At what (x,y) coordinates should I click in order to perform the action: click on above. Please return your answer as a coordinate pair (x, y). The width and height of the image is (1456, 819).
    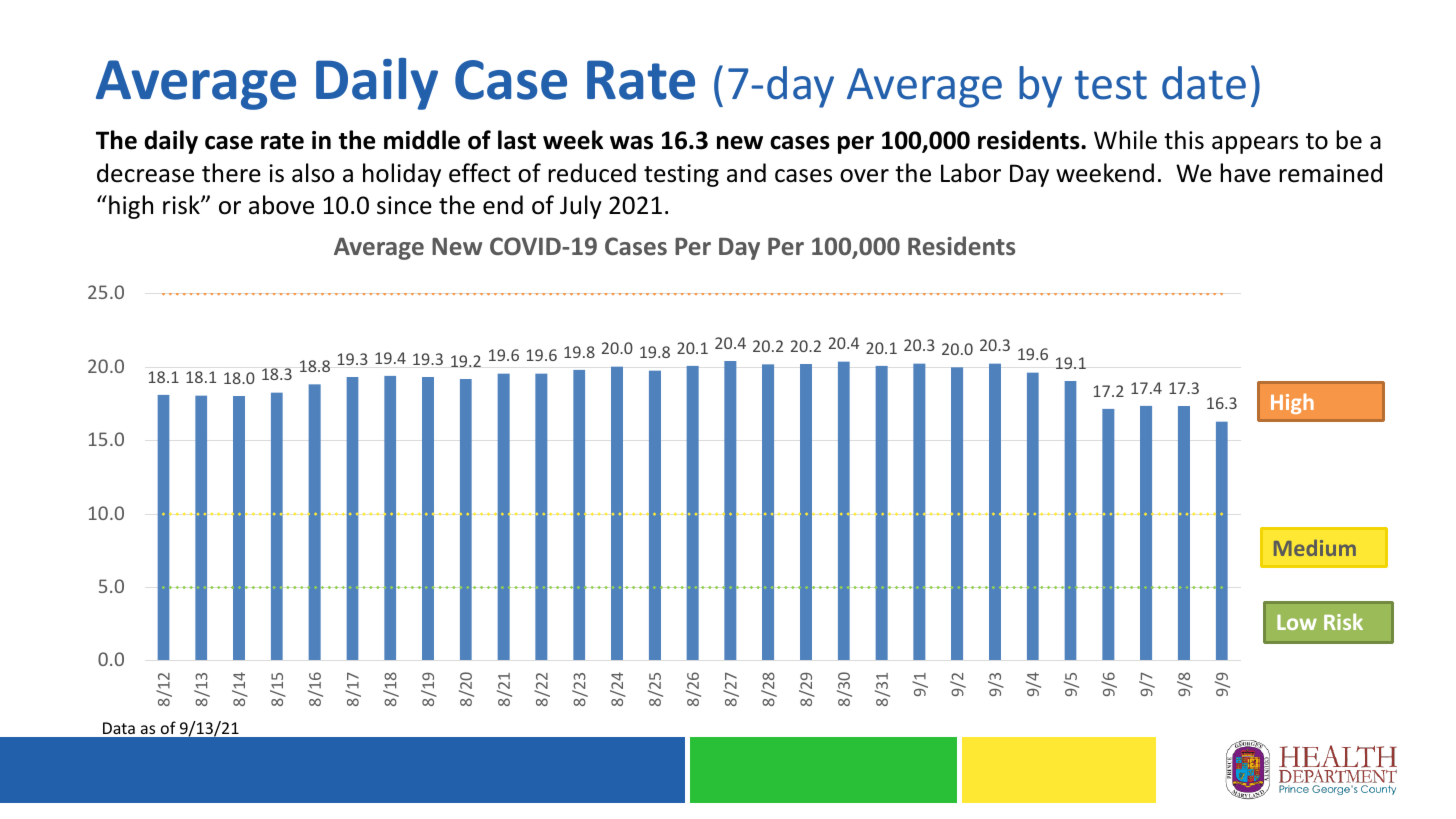
    Looking at the image, I should click on (281, 205).
